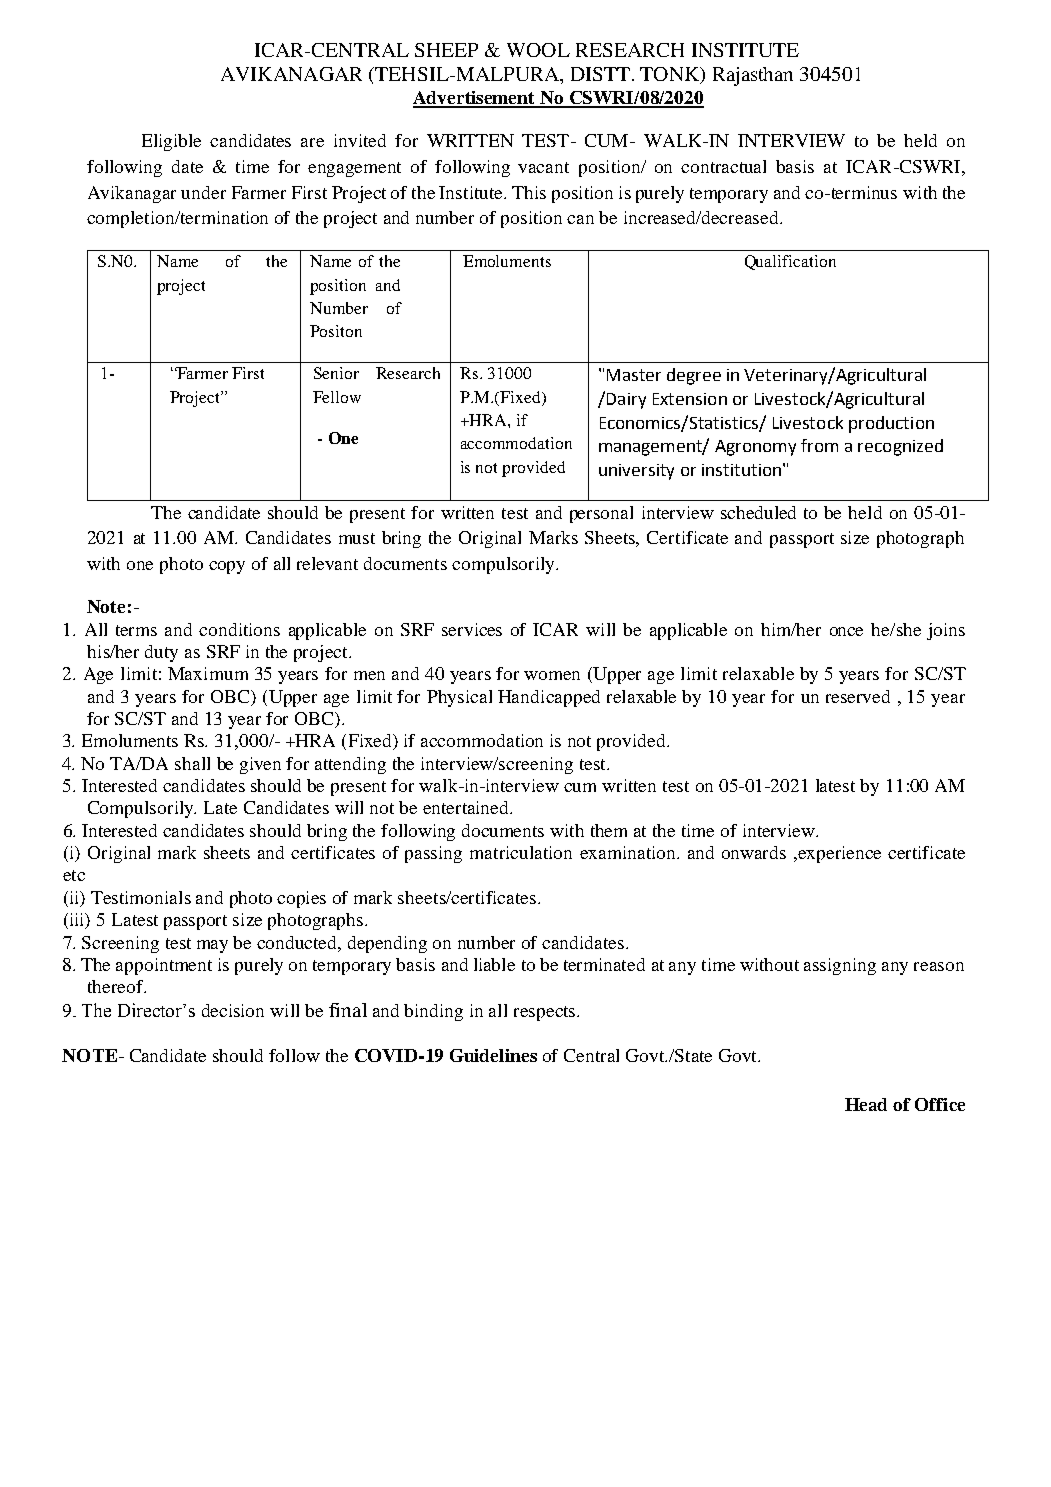 The width and height of the screenshot is (1051, 1487). Describe the element at coordinates (472, 629) in the screenshot. I see `services` at that location.
